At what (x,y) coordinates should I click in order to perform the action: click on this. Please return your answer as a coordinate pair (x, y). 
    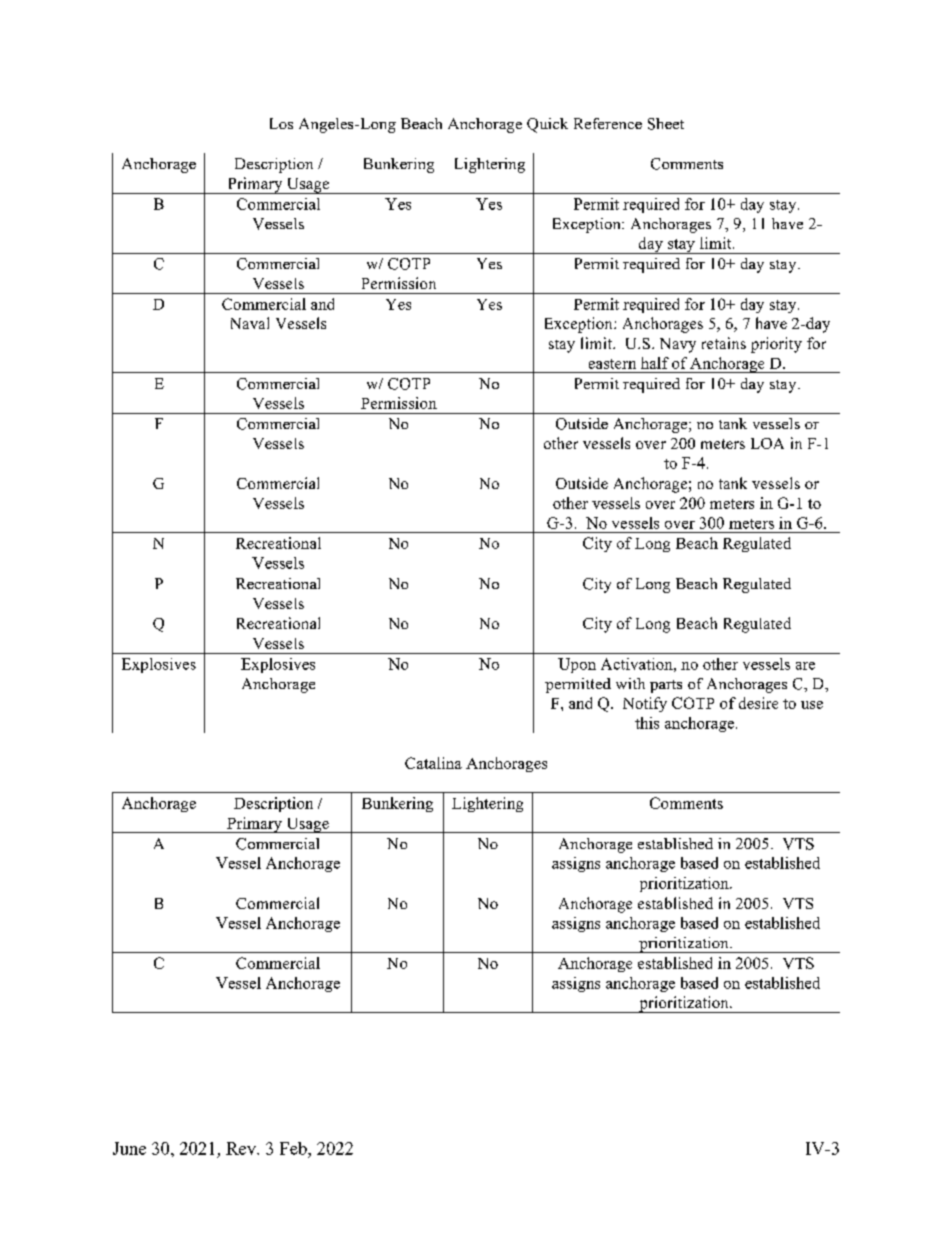
    Looking at the image, I should click on (647, 723).
